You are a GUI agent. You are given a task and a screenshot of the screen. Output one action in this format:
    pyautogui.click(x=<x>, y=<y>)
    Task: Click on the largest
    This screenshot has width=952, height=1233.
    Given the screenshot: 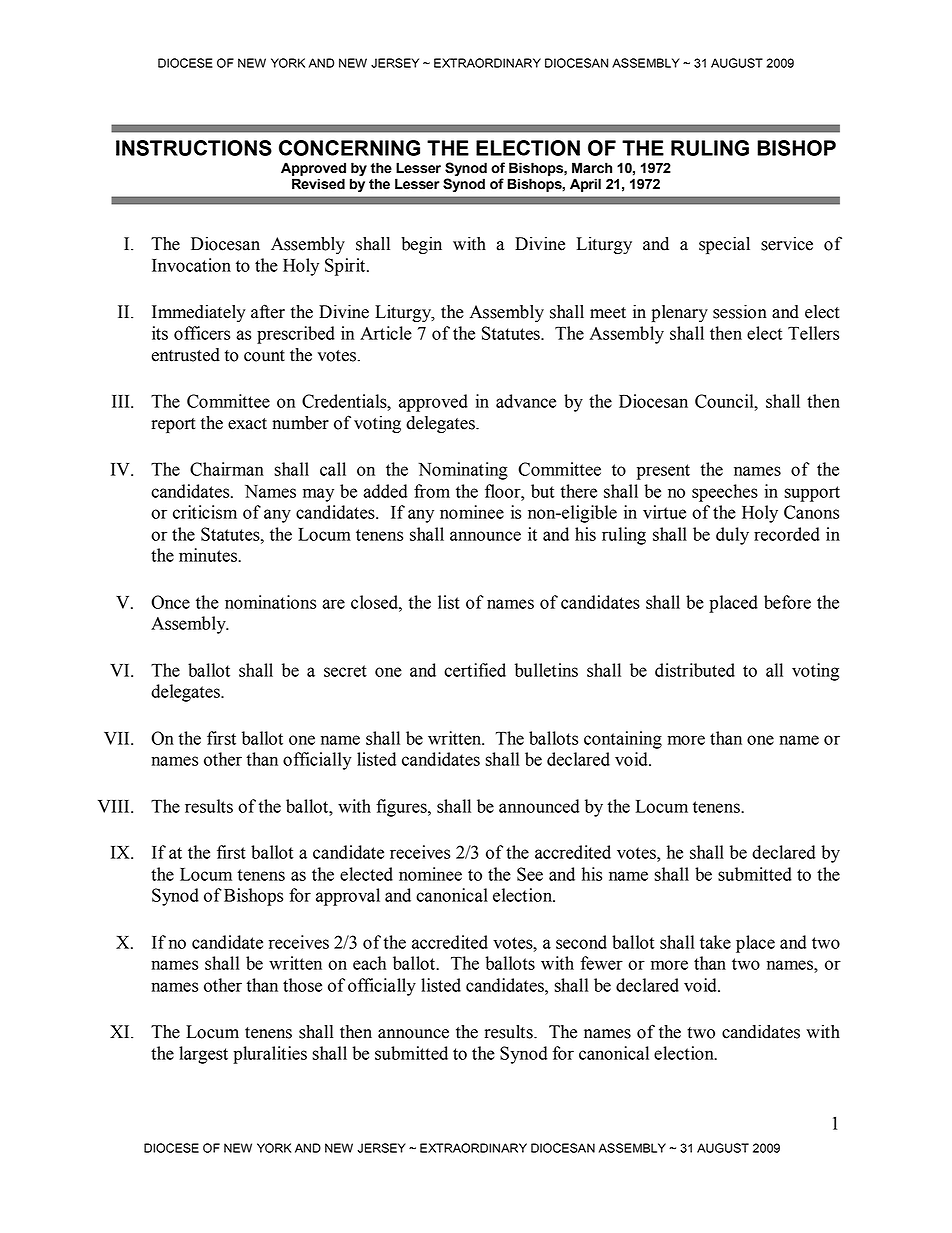 What is the action you would take?
    pyautogui.click(x=203, y=1055)
